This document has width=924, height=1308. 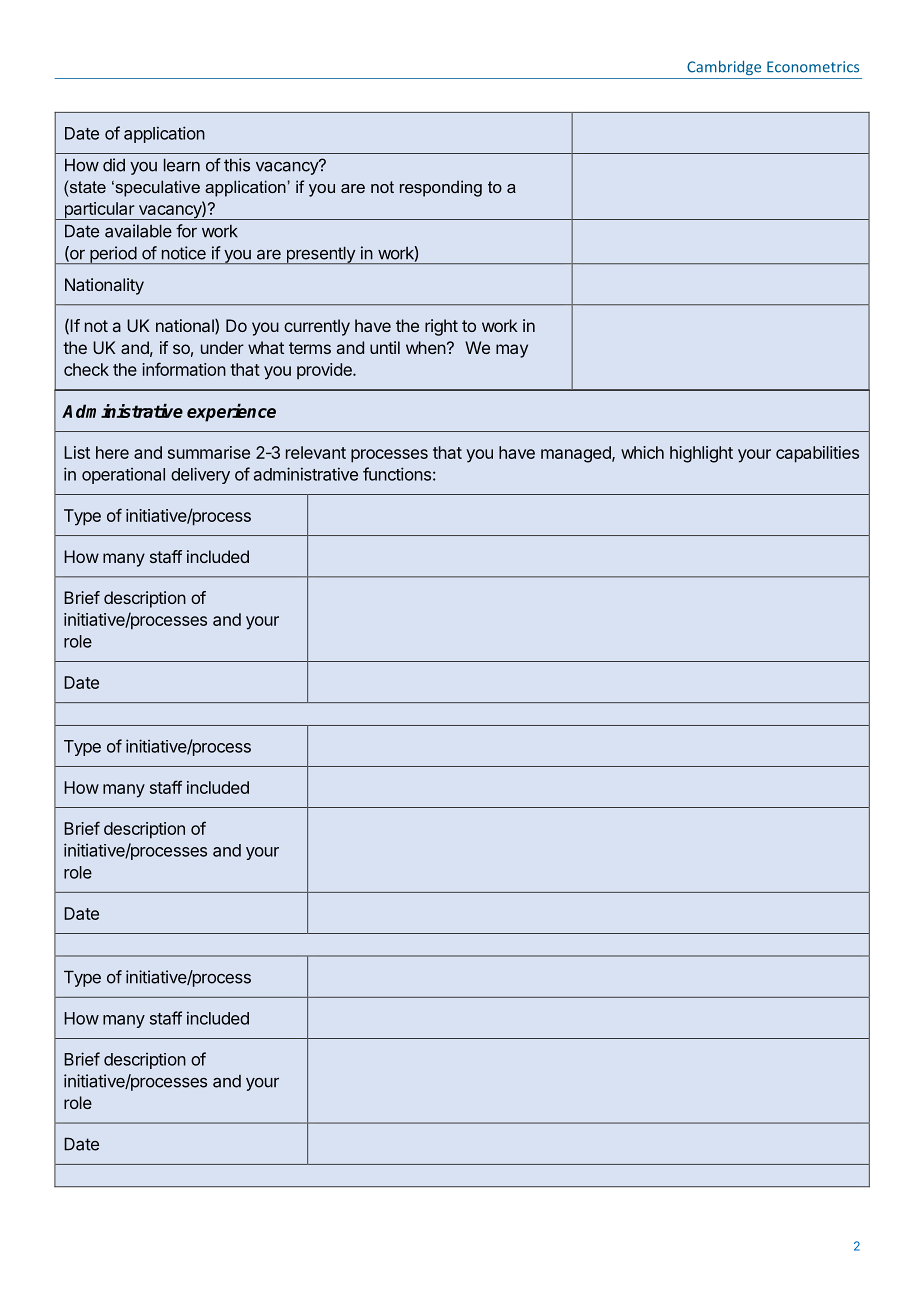 I want to click on when, so click(x=426, y=347).
